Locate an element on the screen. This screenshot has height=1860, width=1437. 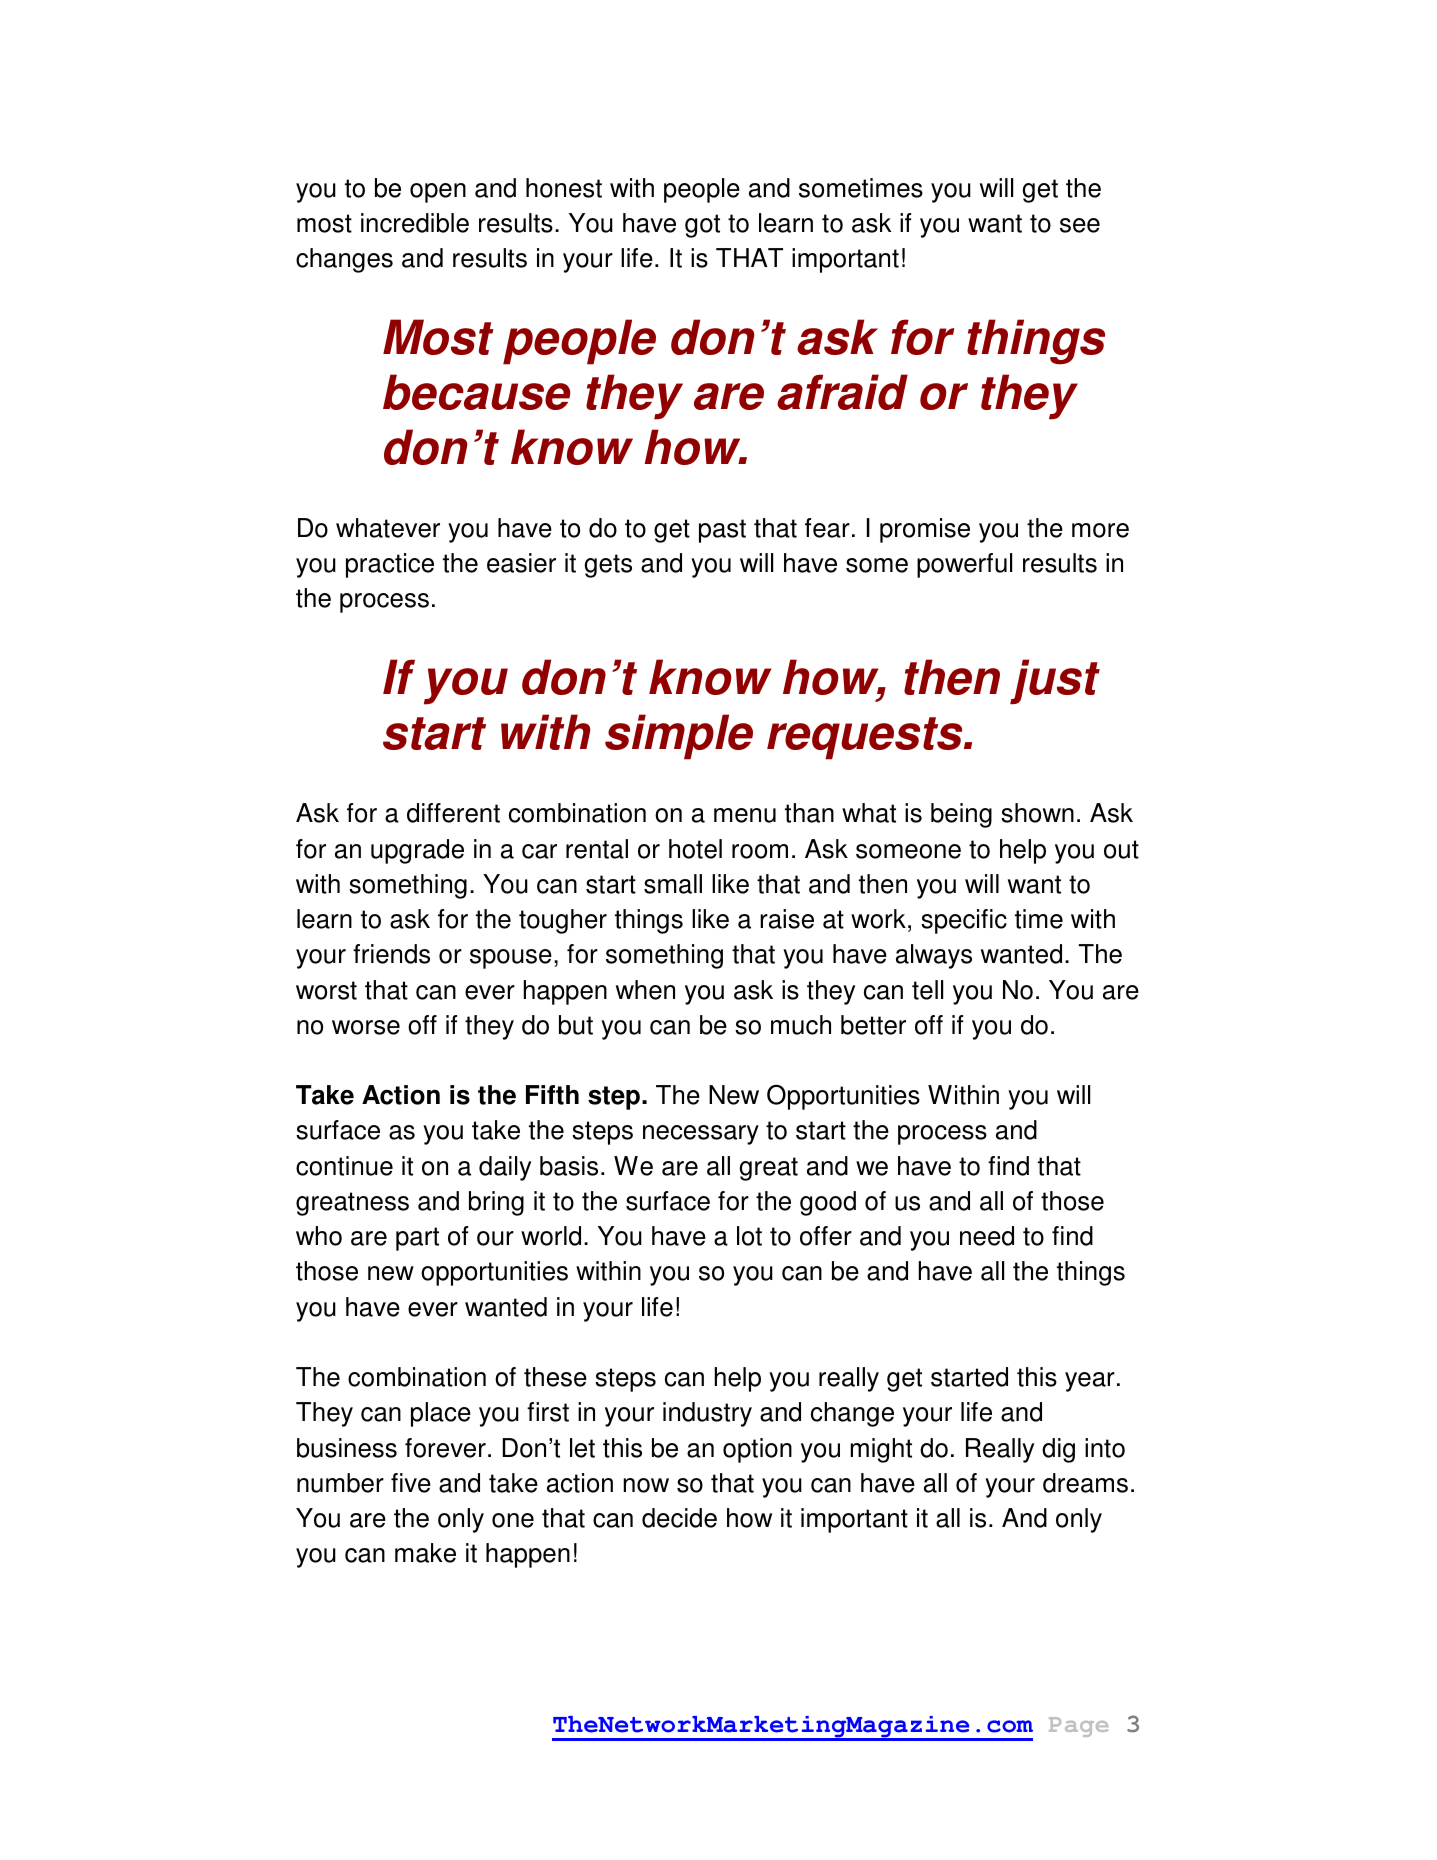
friends is located at coordinates (391, 954).
